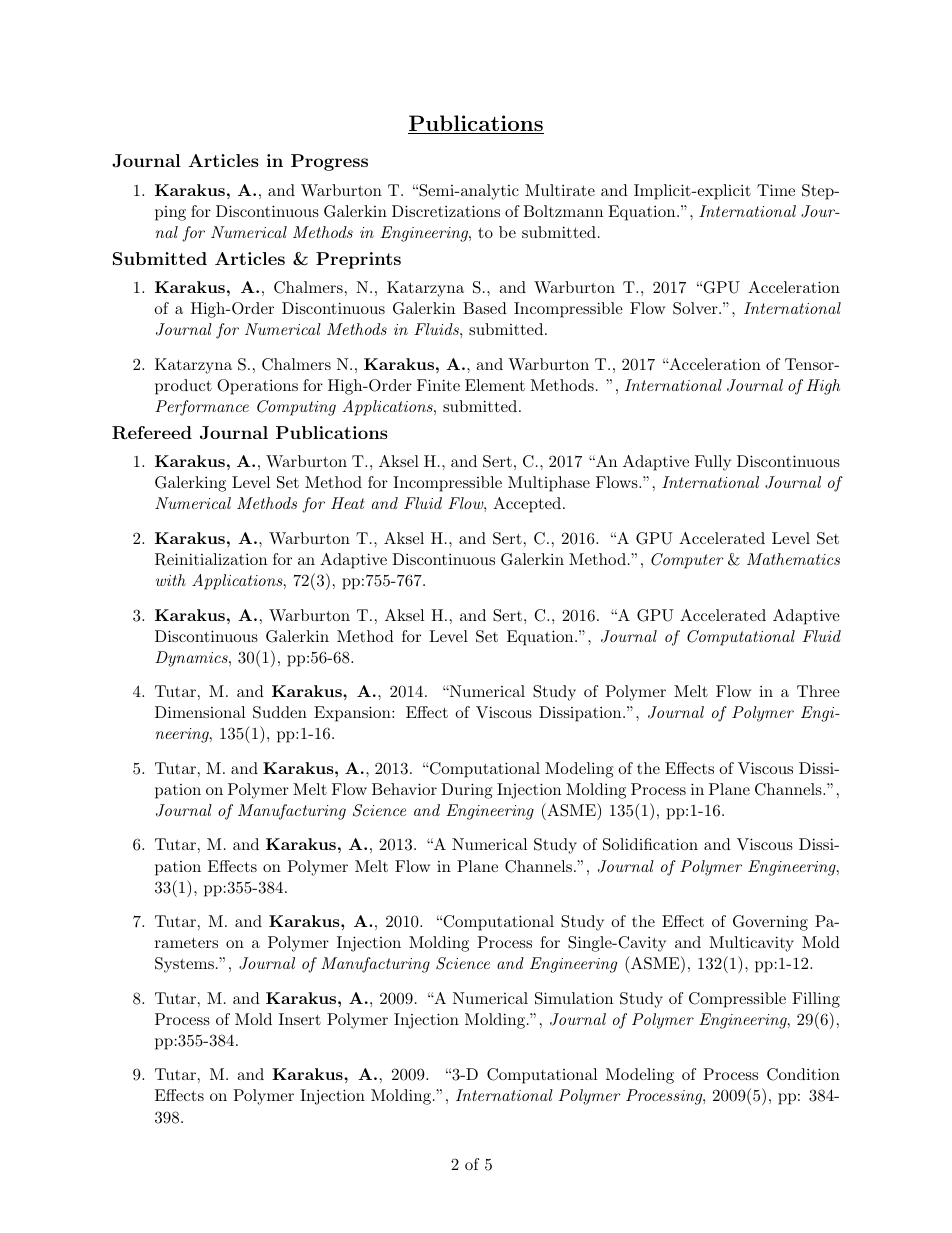 The image size is (952, 1233). What do you see at coordinates (329, 162) in the screenshot?
I see `Progress` at bounding box center [329, 162].
